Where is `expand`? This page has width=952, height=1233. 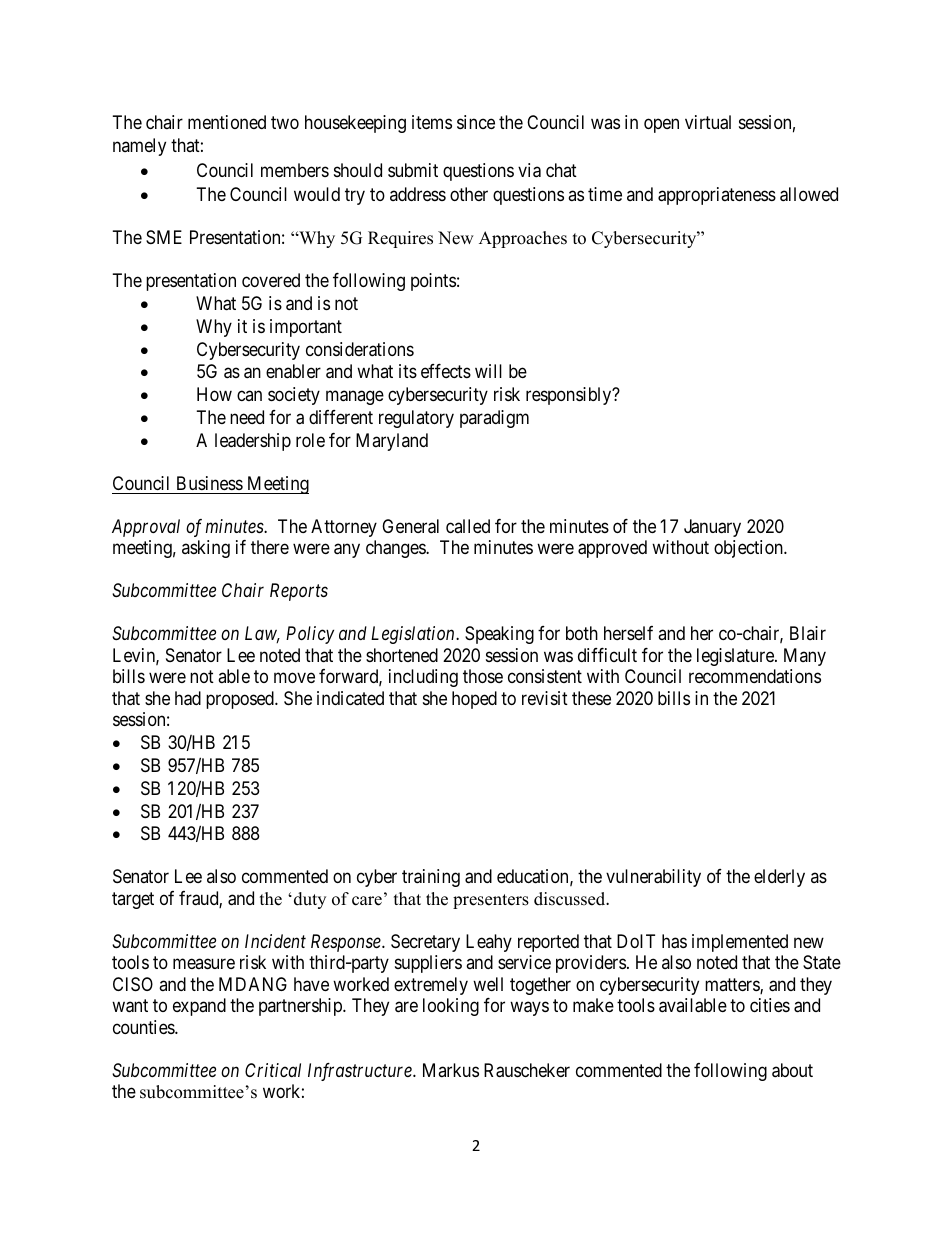
expand is located at coordinates (199, 1007).
